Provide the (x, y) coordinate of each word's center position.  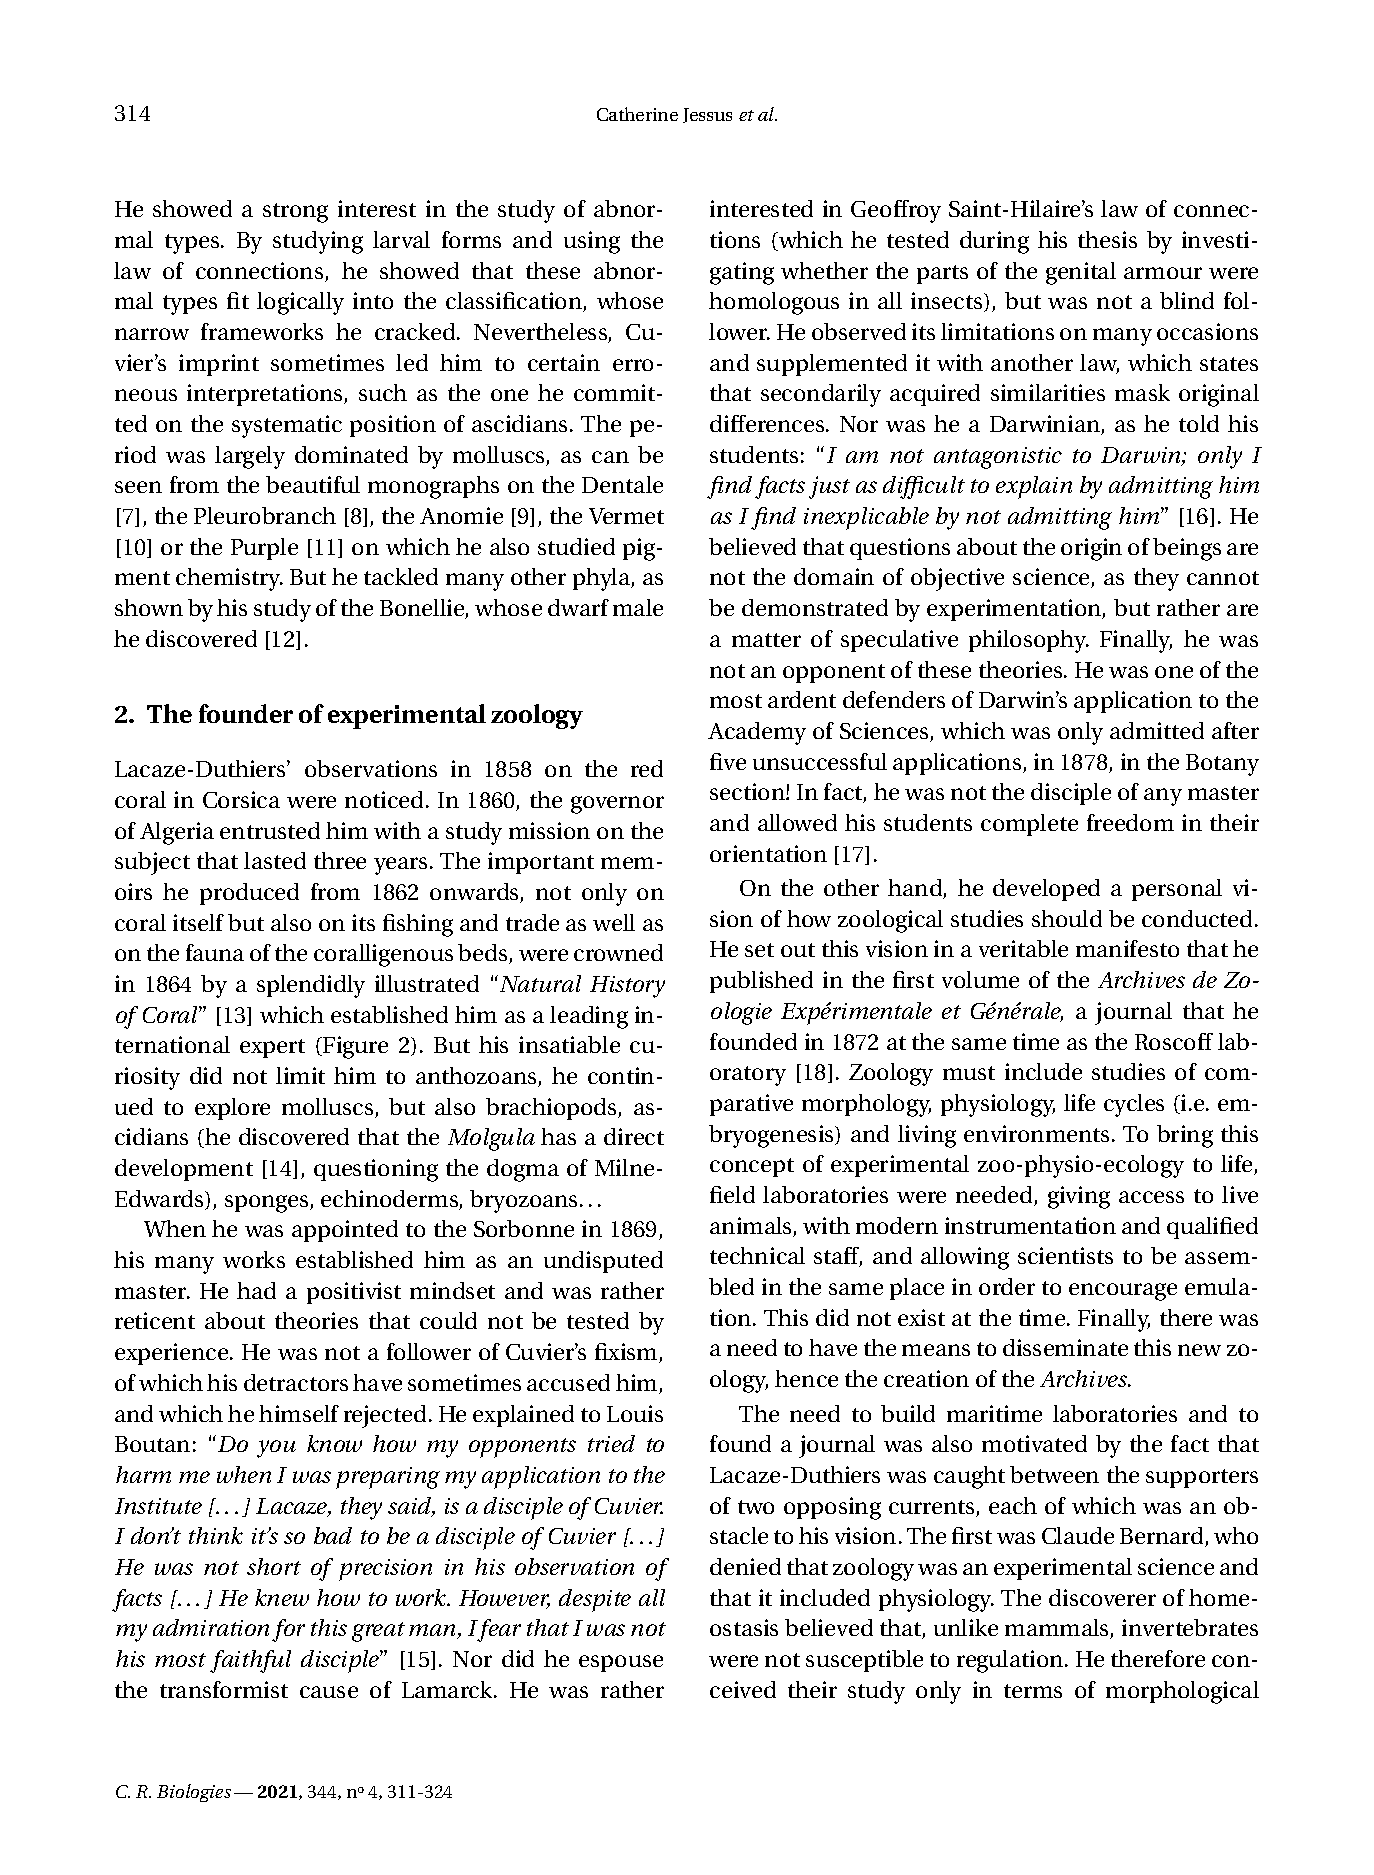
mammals (1058, 1629)
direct (634, 1136)
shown (149, 607)
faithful (250, 1661)
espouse (621, 1663)
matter (766, 640)
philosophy (1029, 641)
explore (232, 1109)
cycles (1134, 1105)
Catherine (637, 114)
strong (295, 213)
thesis (1107, 239)
